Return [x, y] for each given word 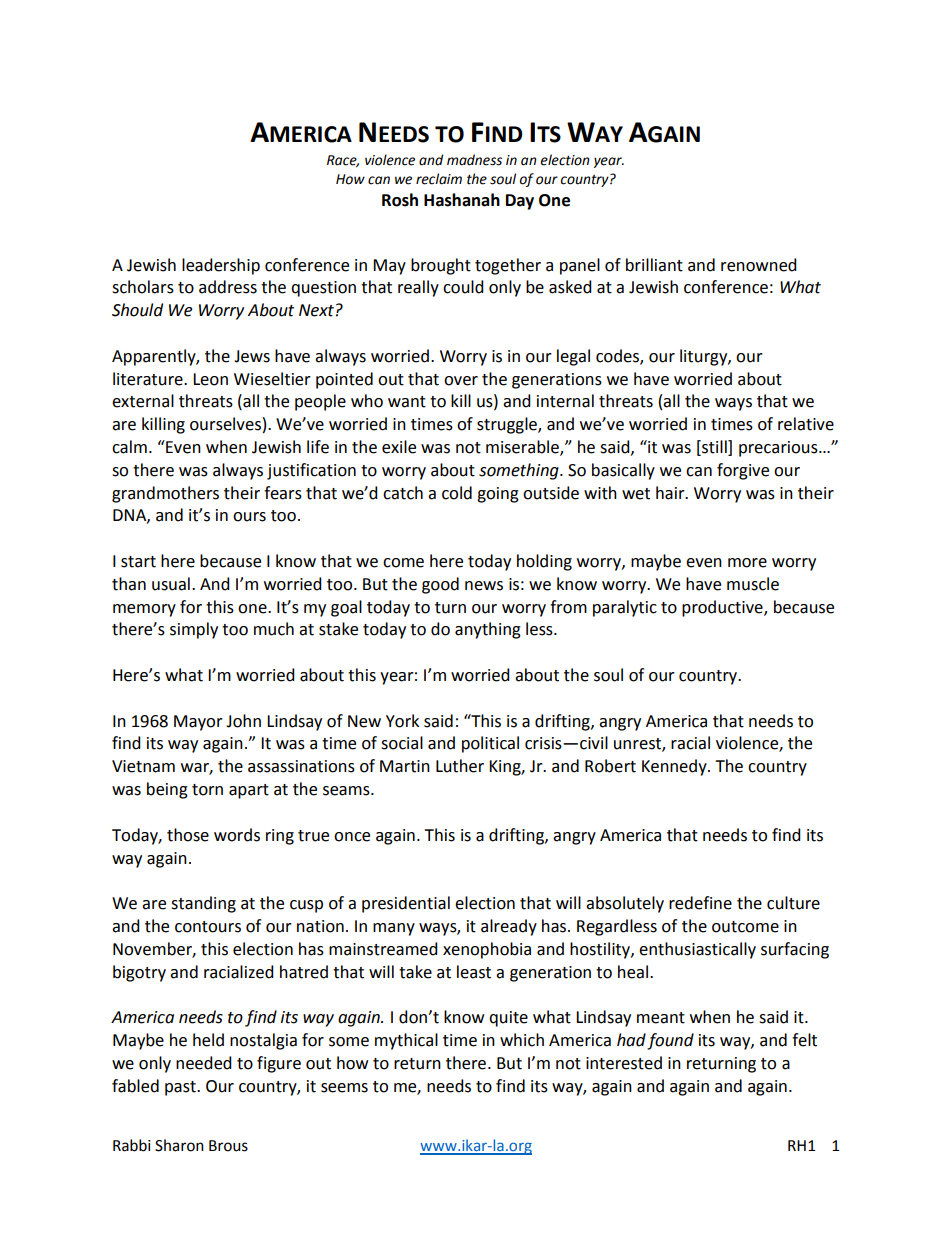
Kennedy [675, 767]
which [522, 1040]
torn [207, 790]
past [181, 1088]
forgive [743, 471]
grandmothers [165, 494]
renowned [759, 265]
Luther [460, 766]
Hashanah [462, 200]
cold [457, 493]
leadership [221, 266]
